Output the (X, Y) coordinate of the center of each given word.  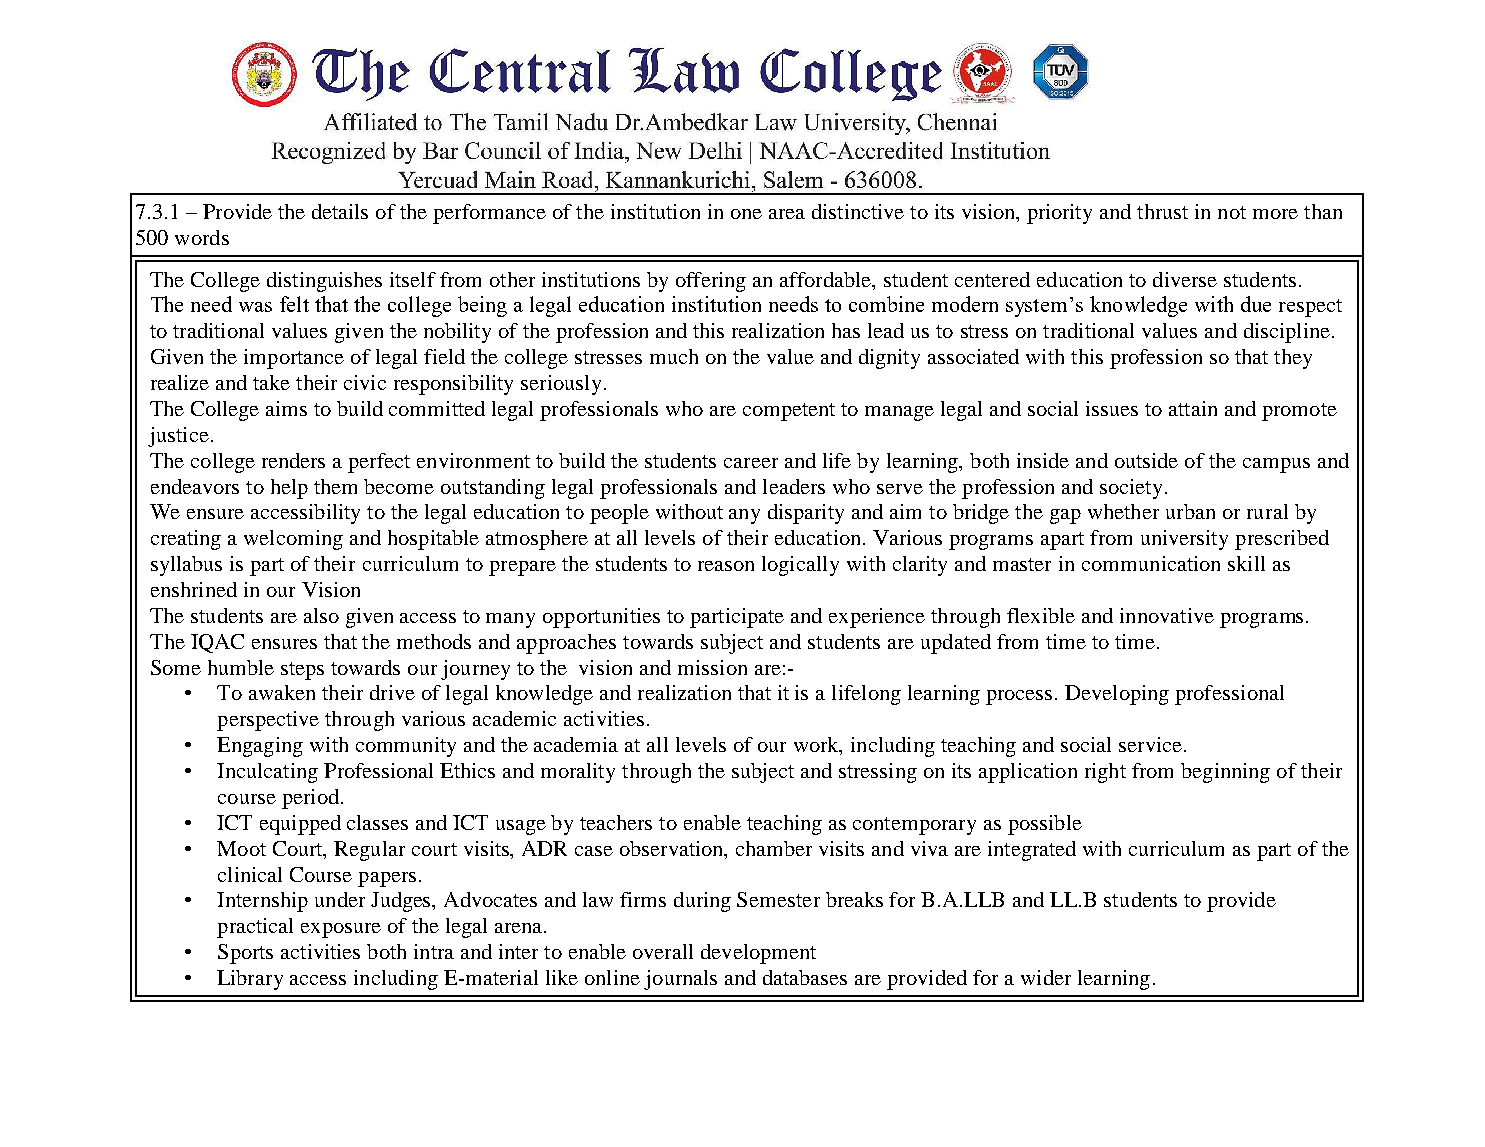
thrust (1162, 211)
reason (726, 566)
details (340, 211)
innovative (1167, 615)
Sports (245, 954)
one (746, 214)
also (321, 615)
